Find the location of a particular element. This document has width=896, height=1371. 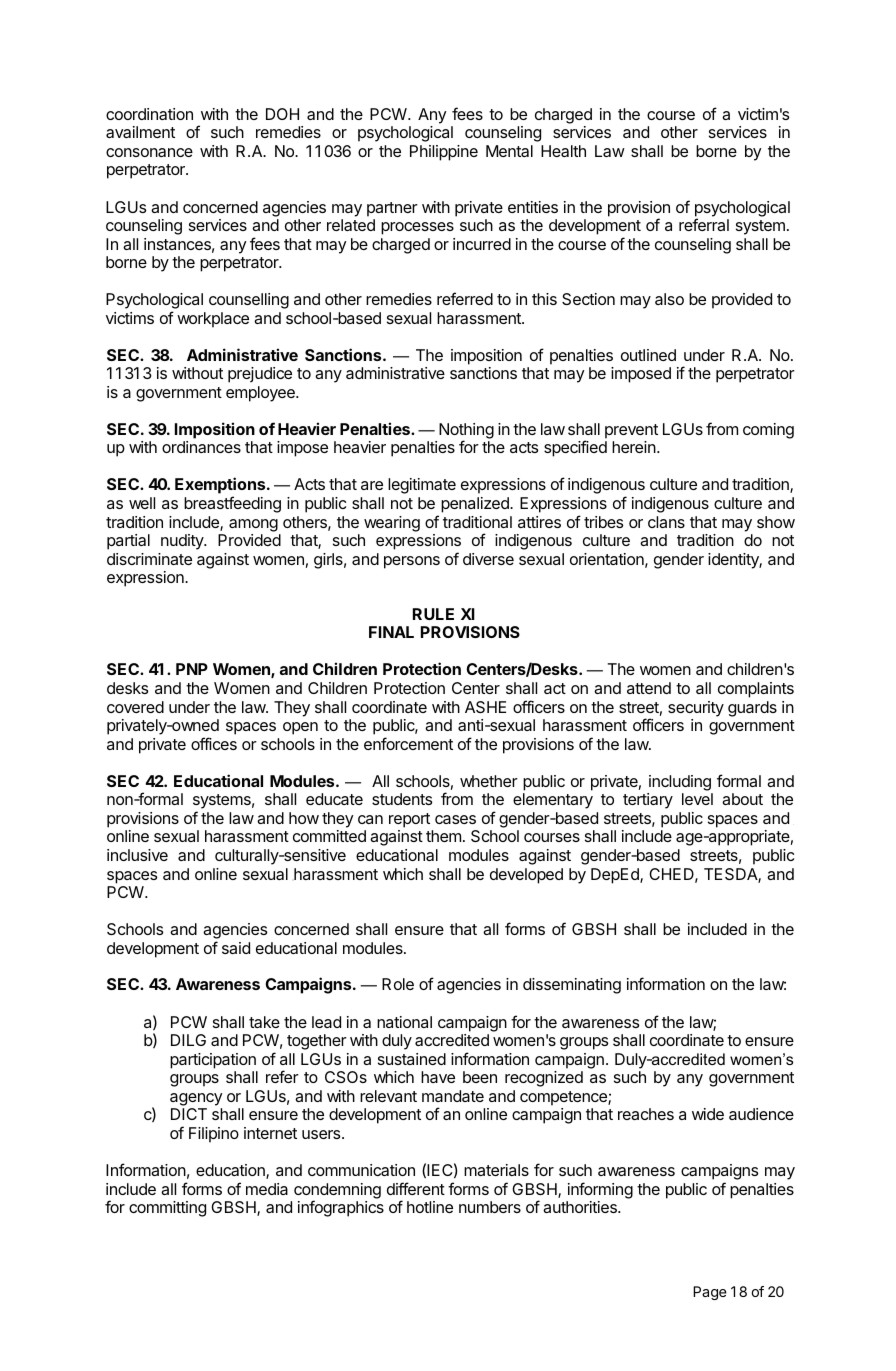

Health is located at coordinates (563, 151).
